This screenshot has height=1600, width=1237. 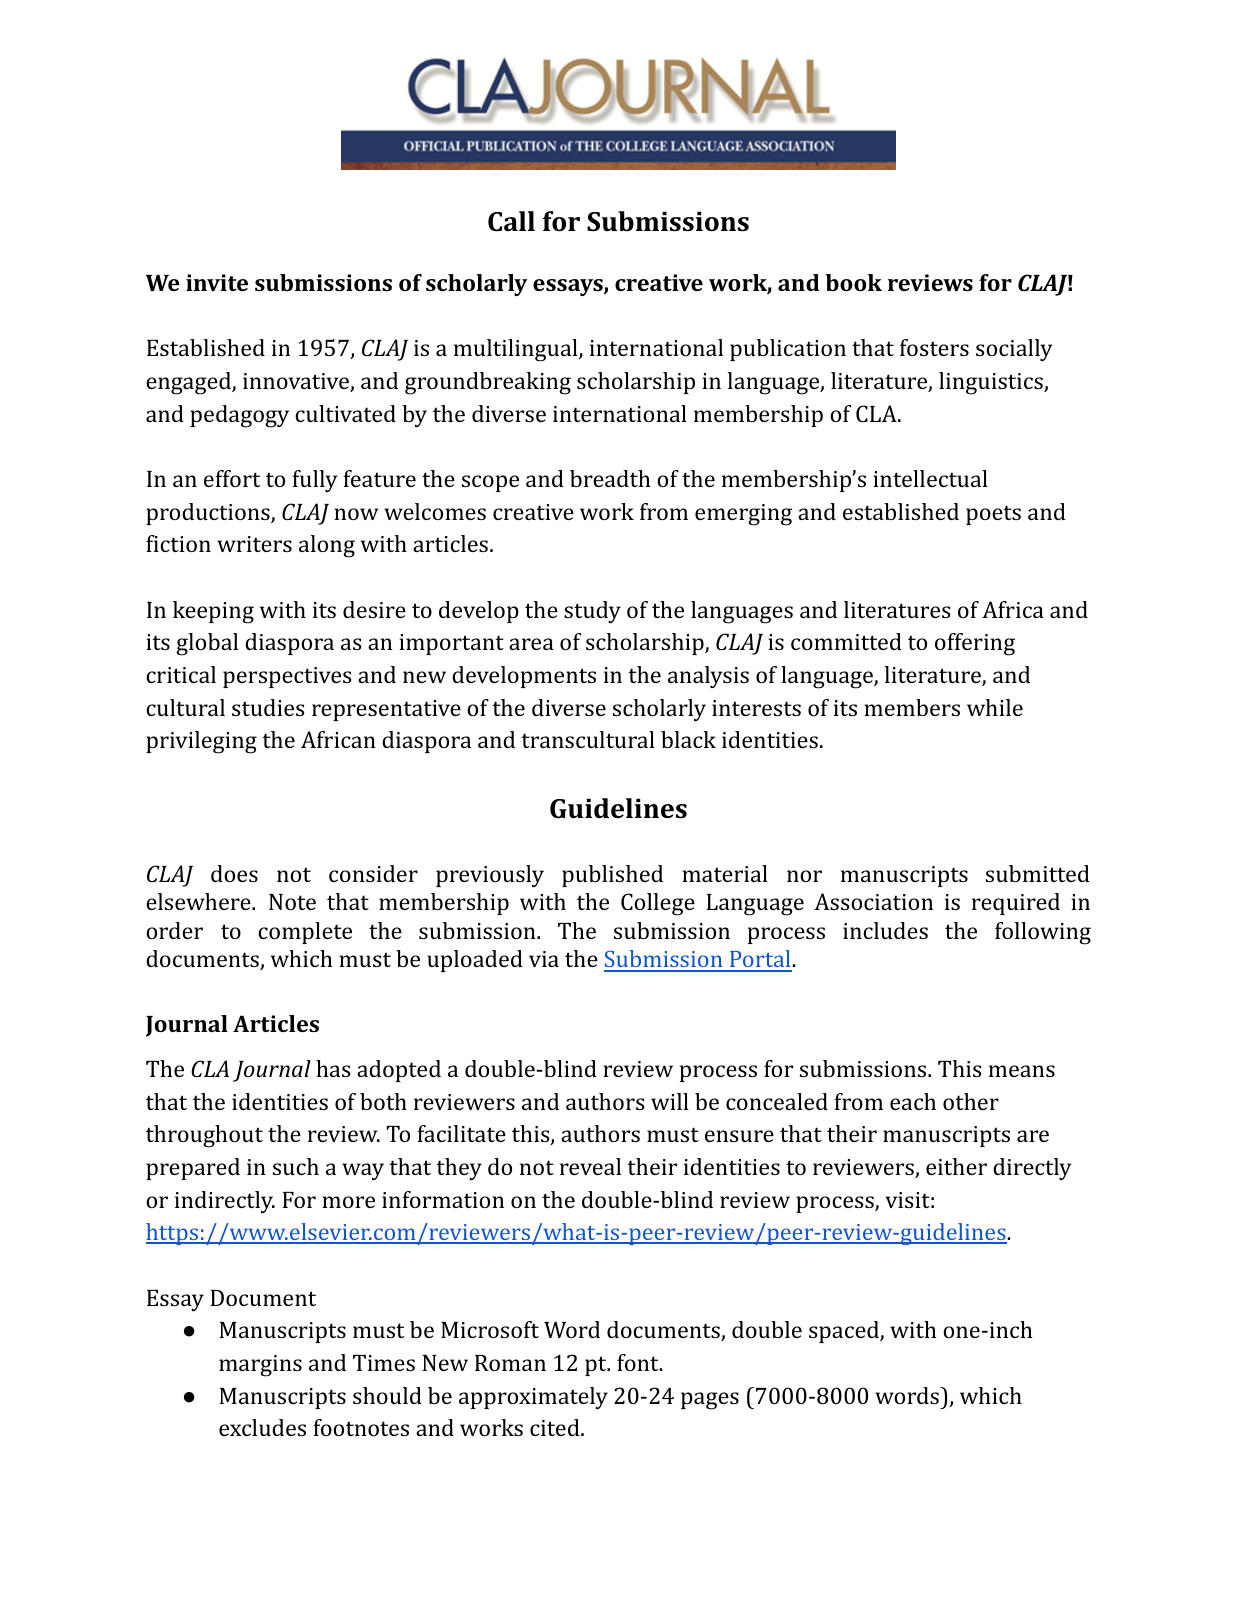 I want to click on breadth, so click(x=610, y=478).
